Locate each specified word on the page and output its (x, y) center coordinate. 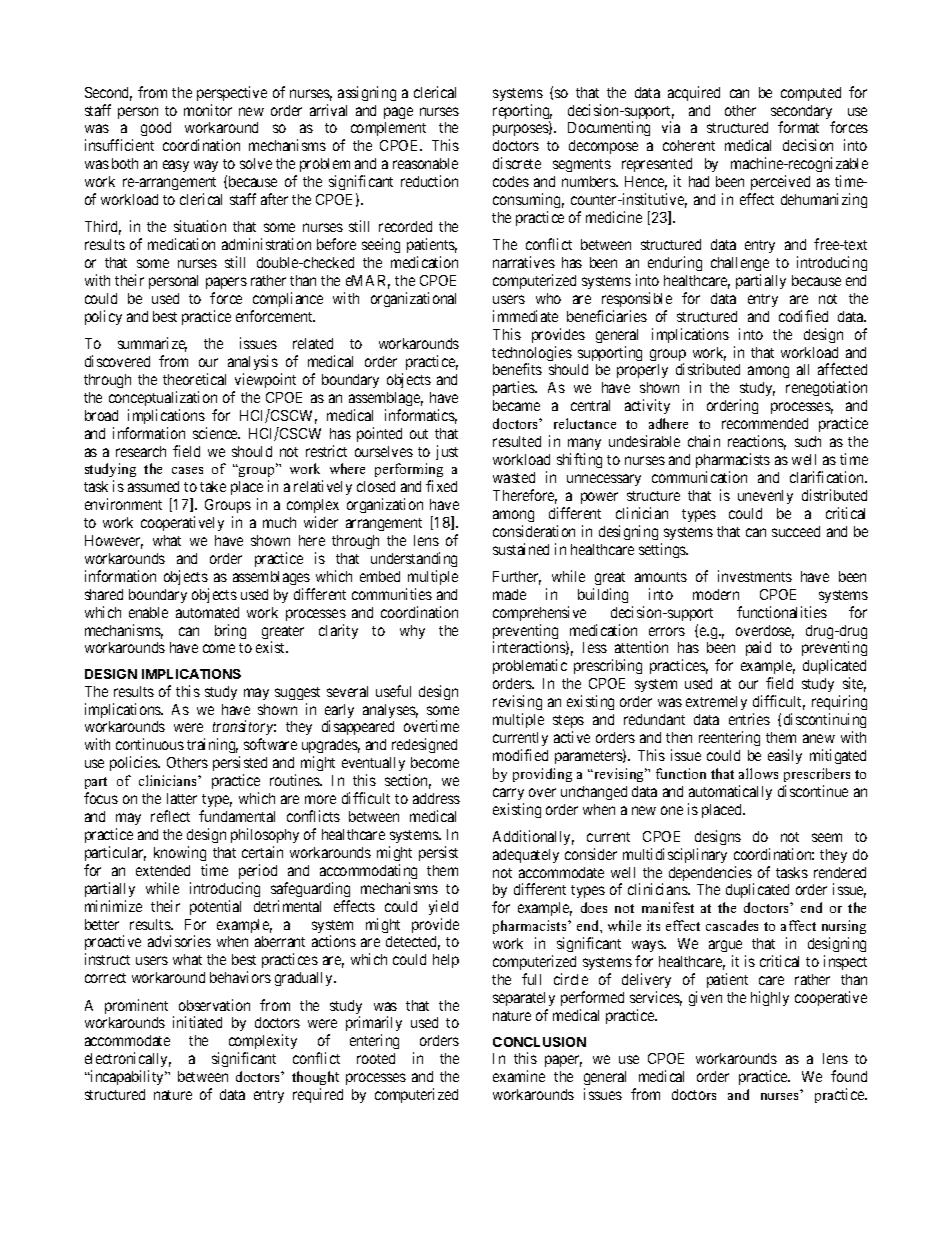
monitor (208, 110)
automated (207, 612)
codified (803, 316)
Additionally (533, 837)
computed (811, 94)
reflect (170, 816)
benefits (517, 369)
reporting (522, 113)
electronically (128, 1061)
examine (519, 1076)
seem (827, 837)
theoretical (194, 379)
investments (755, 576)
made (509, 594)
